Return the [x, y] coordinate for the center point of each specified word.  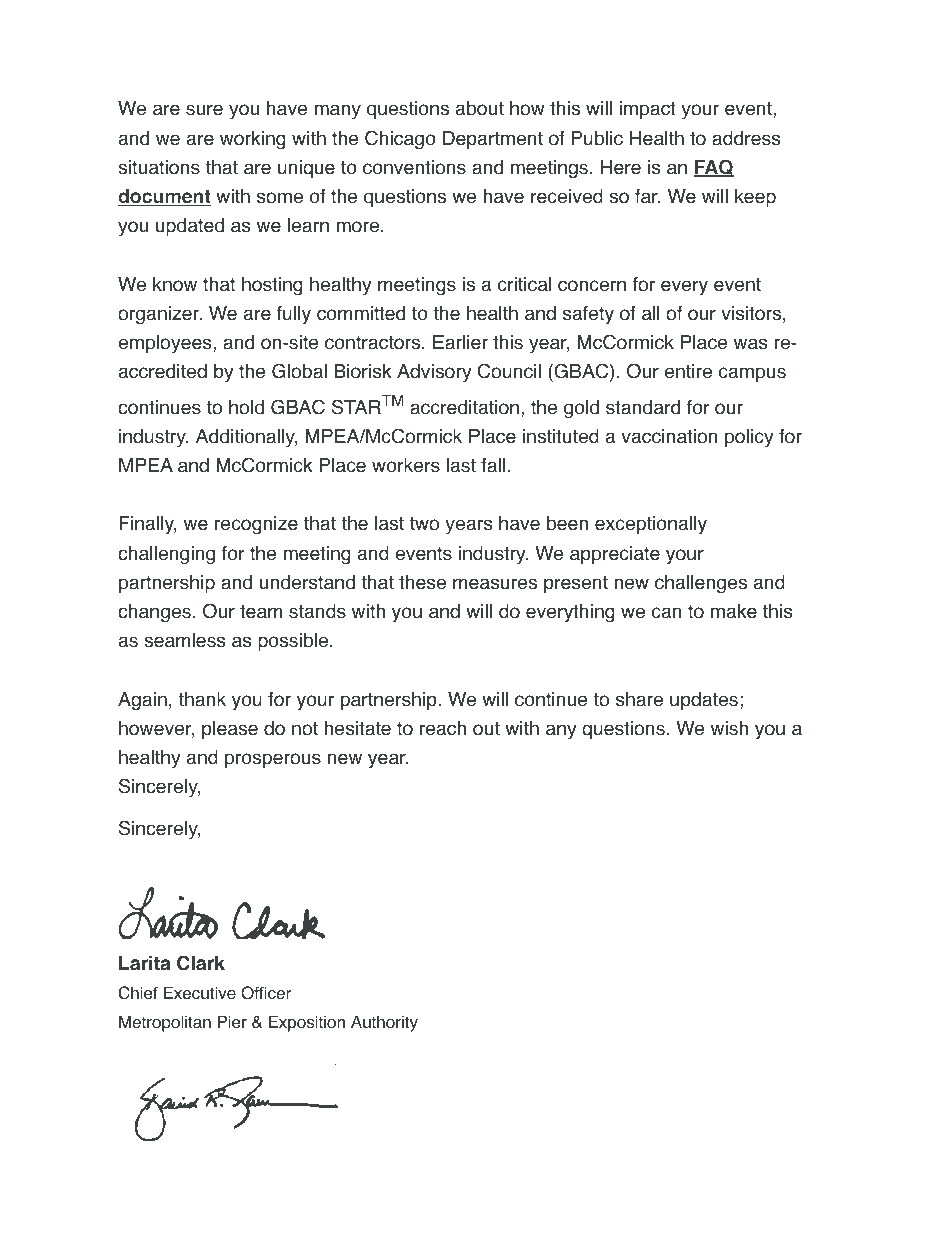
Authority [384, 1023]
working [253, 140]
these [422, 582]
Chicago [400, 140]
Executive [200, 993]
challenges [701, 584]
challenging [166, 555]
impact [647, 110]
